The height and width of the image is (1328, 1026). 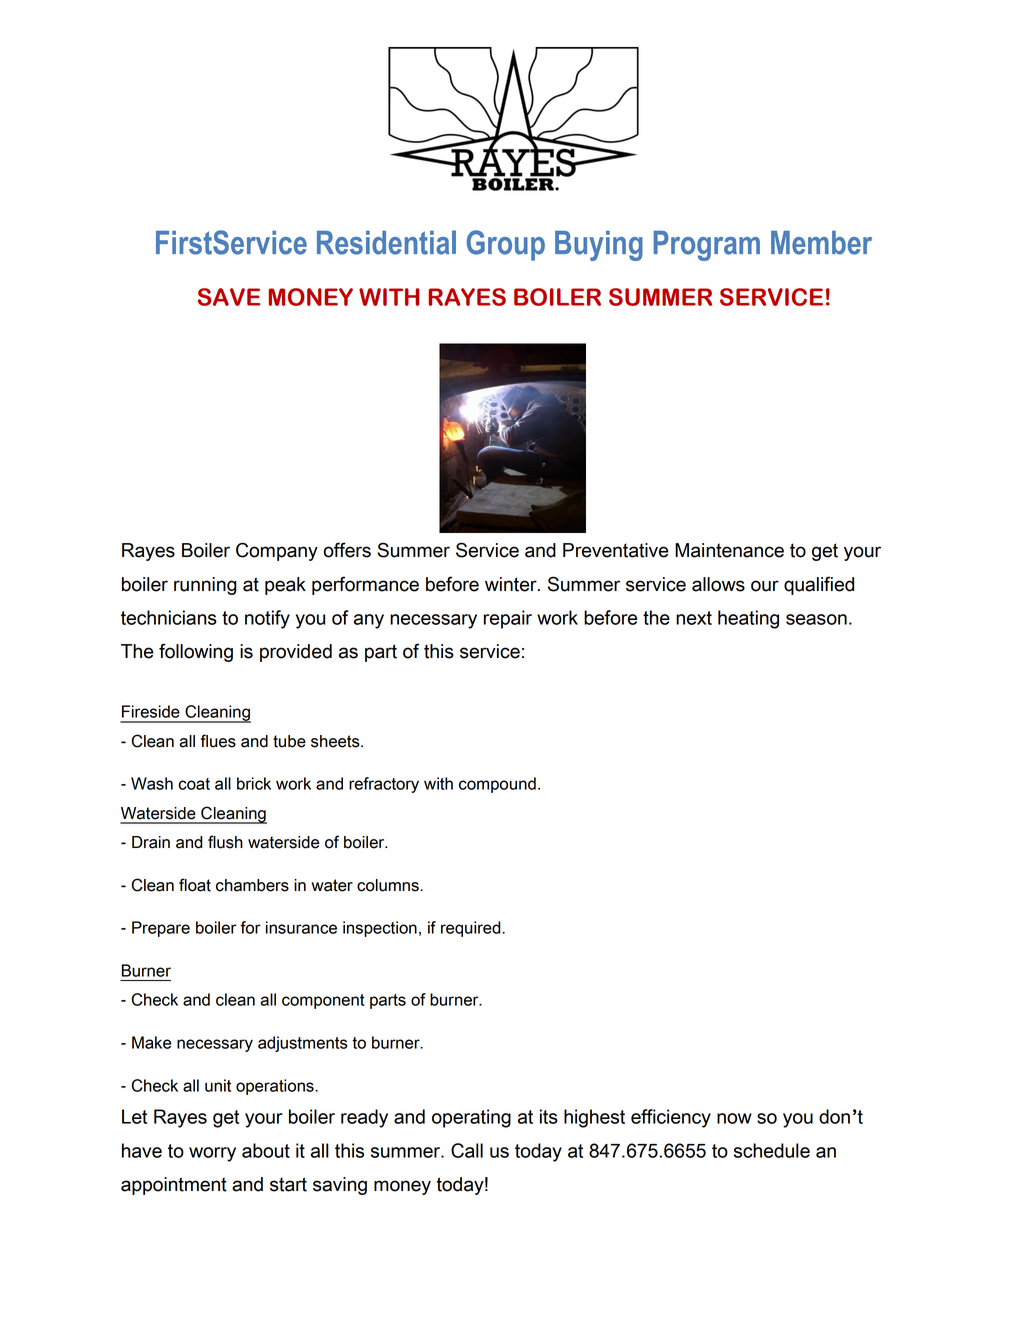 I want to click on Call, so click(x=467, y=1150).
